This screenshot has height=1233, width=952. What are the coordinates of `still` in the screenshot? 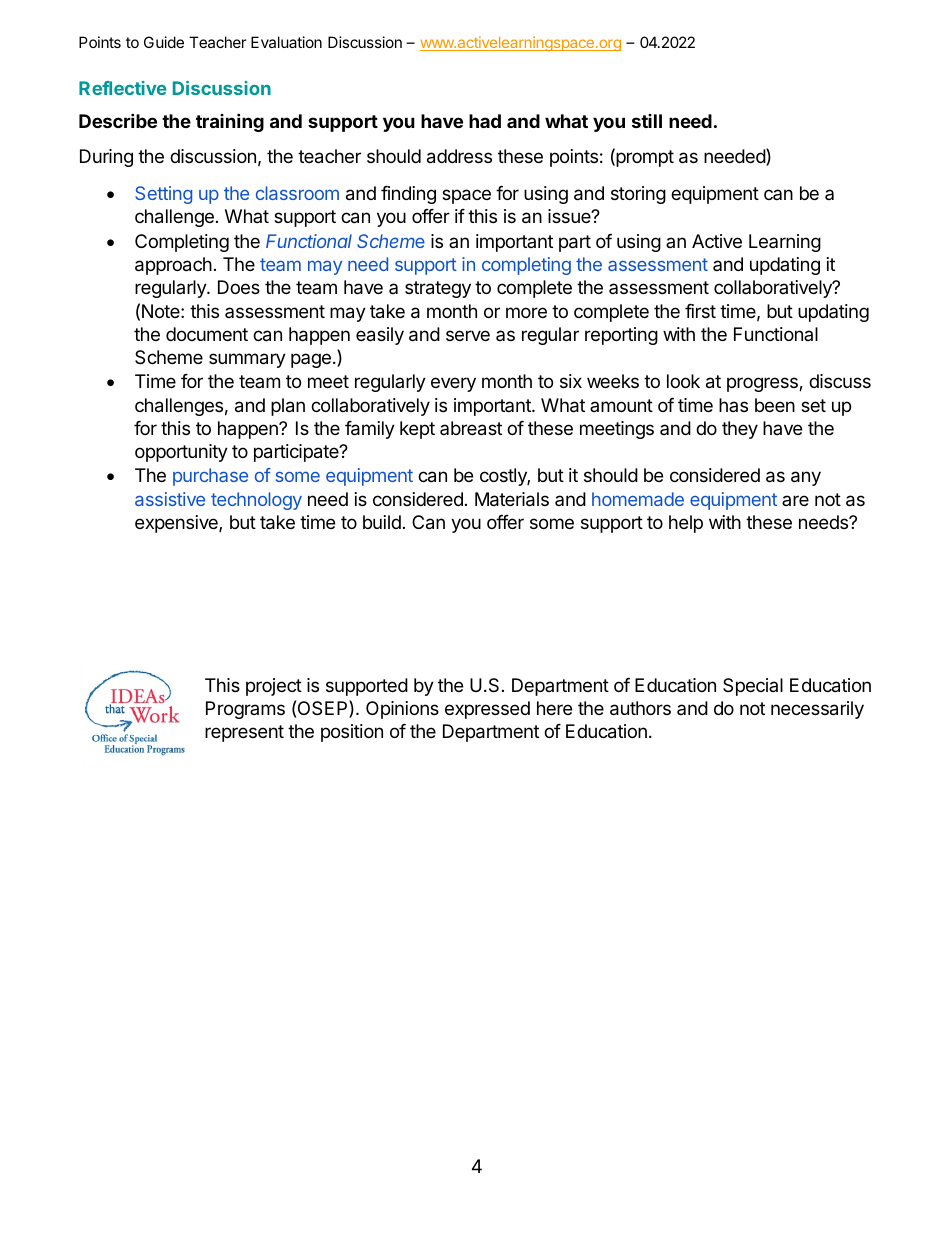 It's located at (647, 121).
